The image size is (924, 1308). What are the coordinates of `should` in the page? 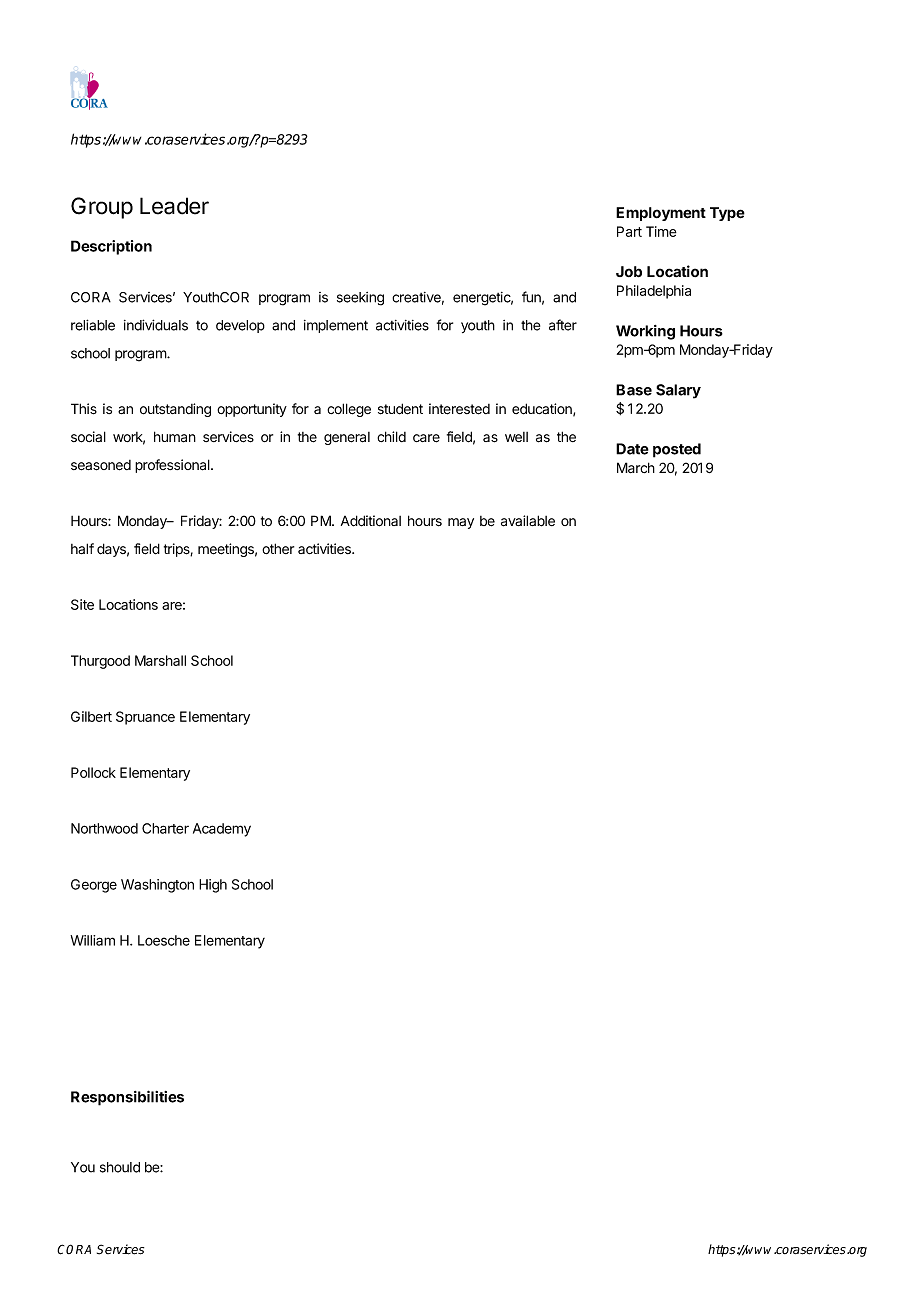 It's located at (120, 1167).
